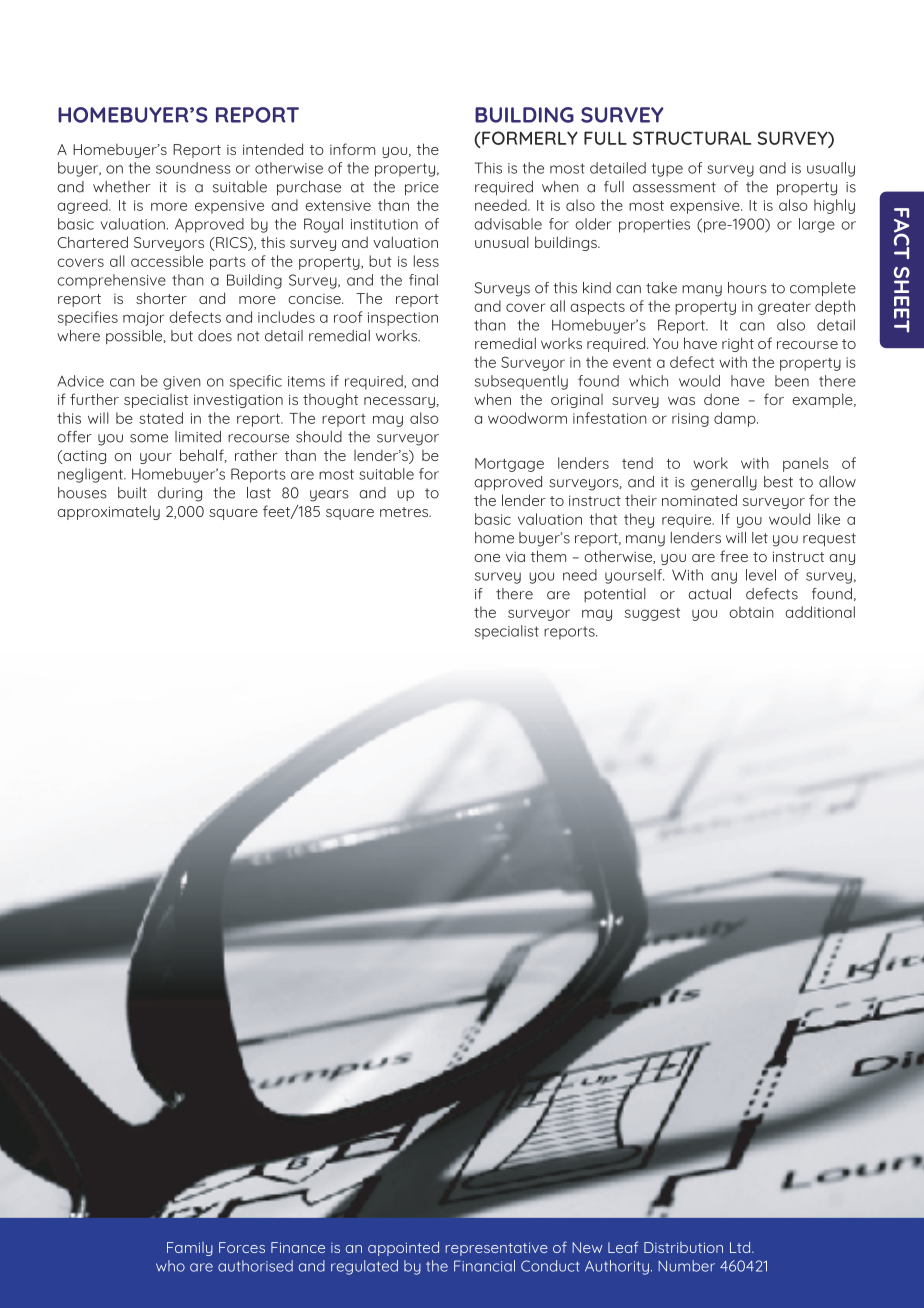 This screenshot has height=1308, width=924. I want to click on Mortgage, so click(509, 465).
